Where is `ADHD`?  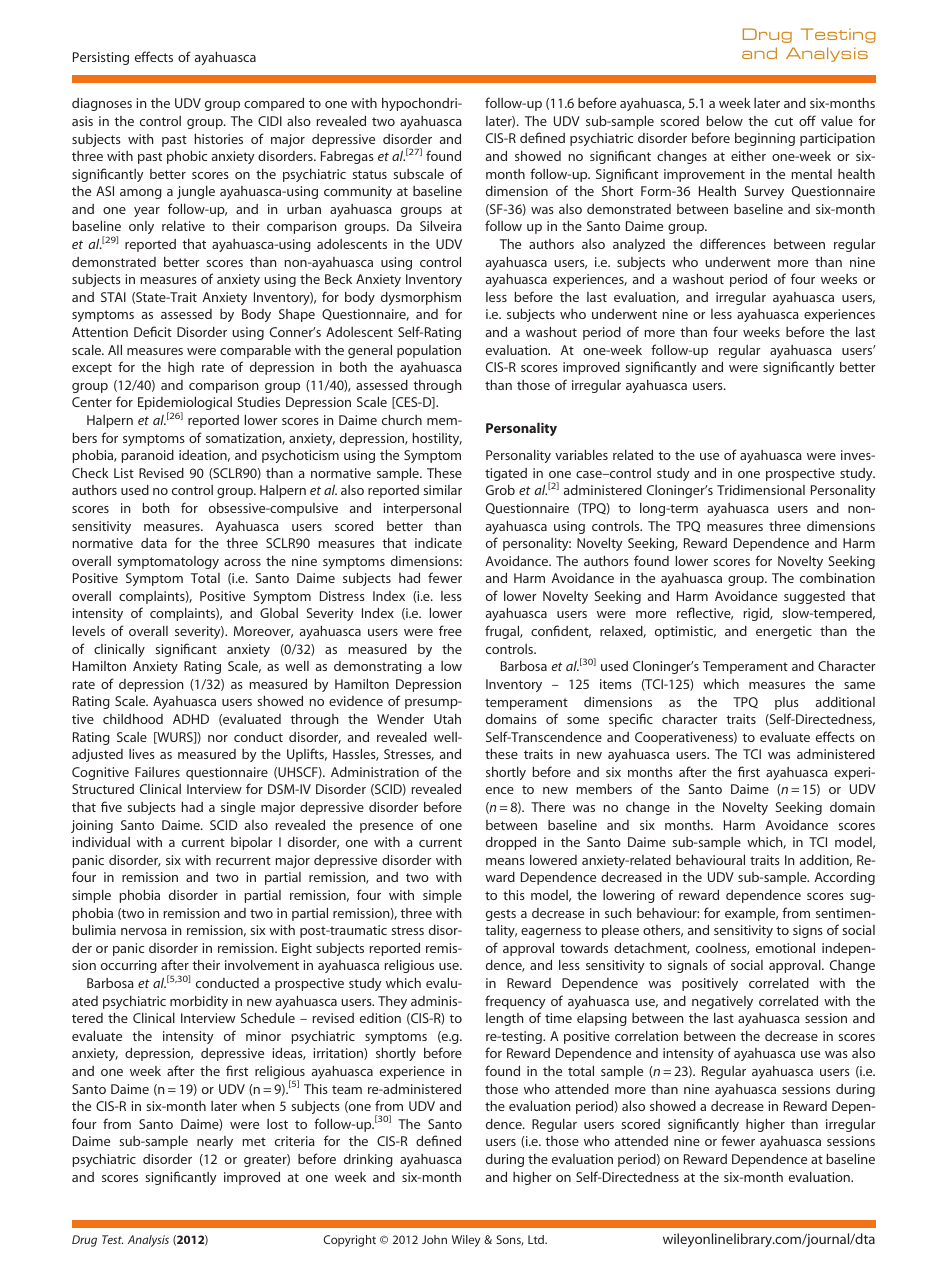
ADHD is located at coordinates (191, 719).
